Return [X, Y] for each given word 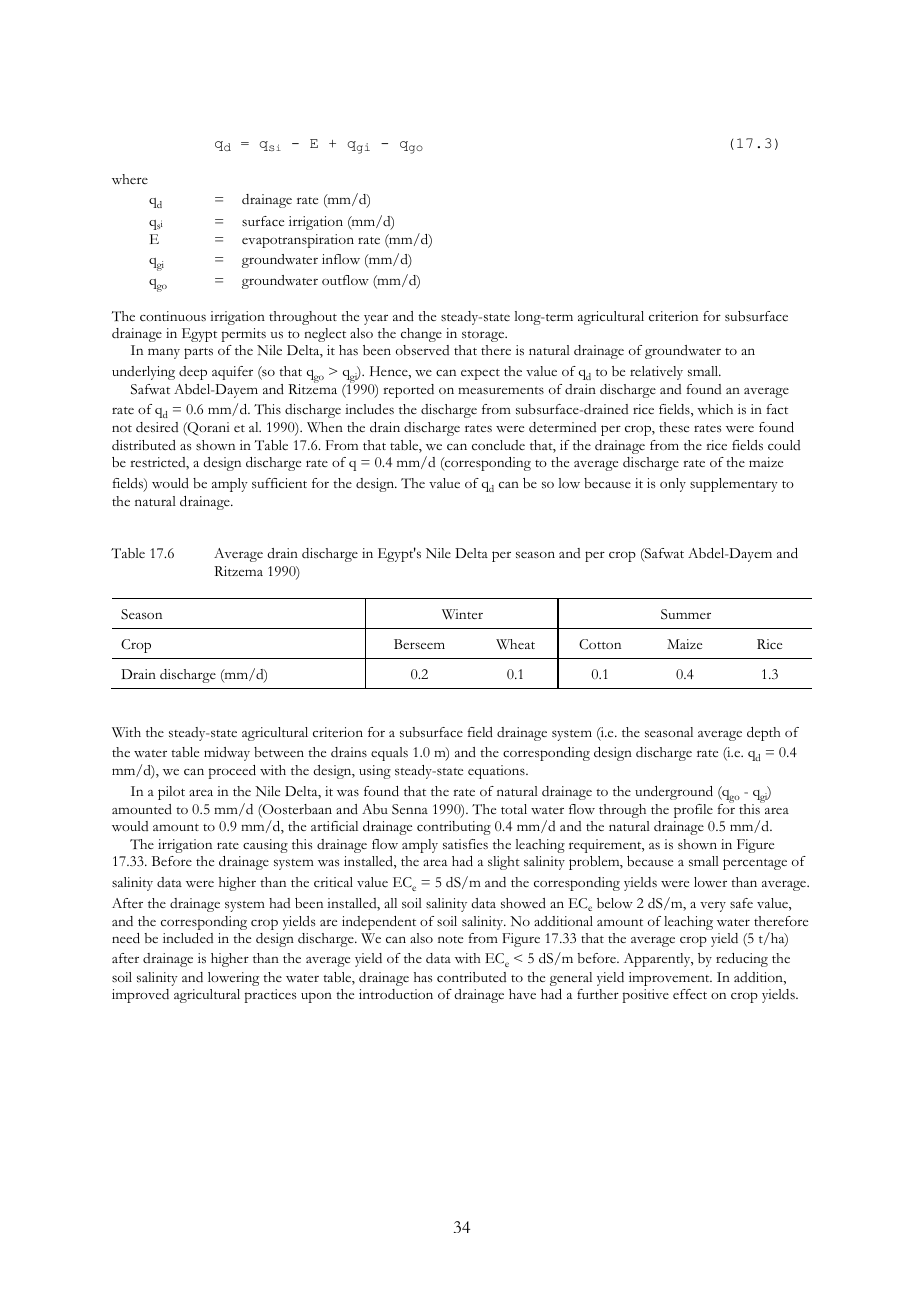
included [188, 938]
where [130, 179]
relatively [656, 373]
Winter [462, 614]
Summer [686, 614]
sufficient [279, 483]
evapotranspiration [298, 241]
